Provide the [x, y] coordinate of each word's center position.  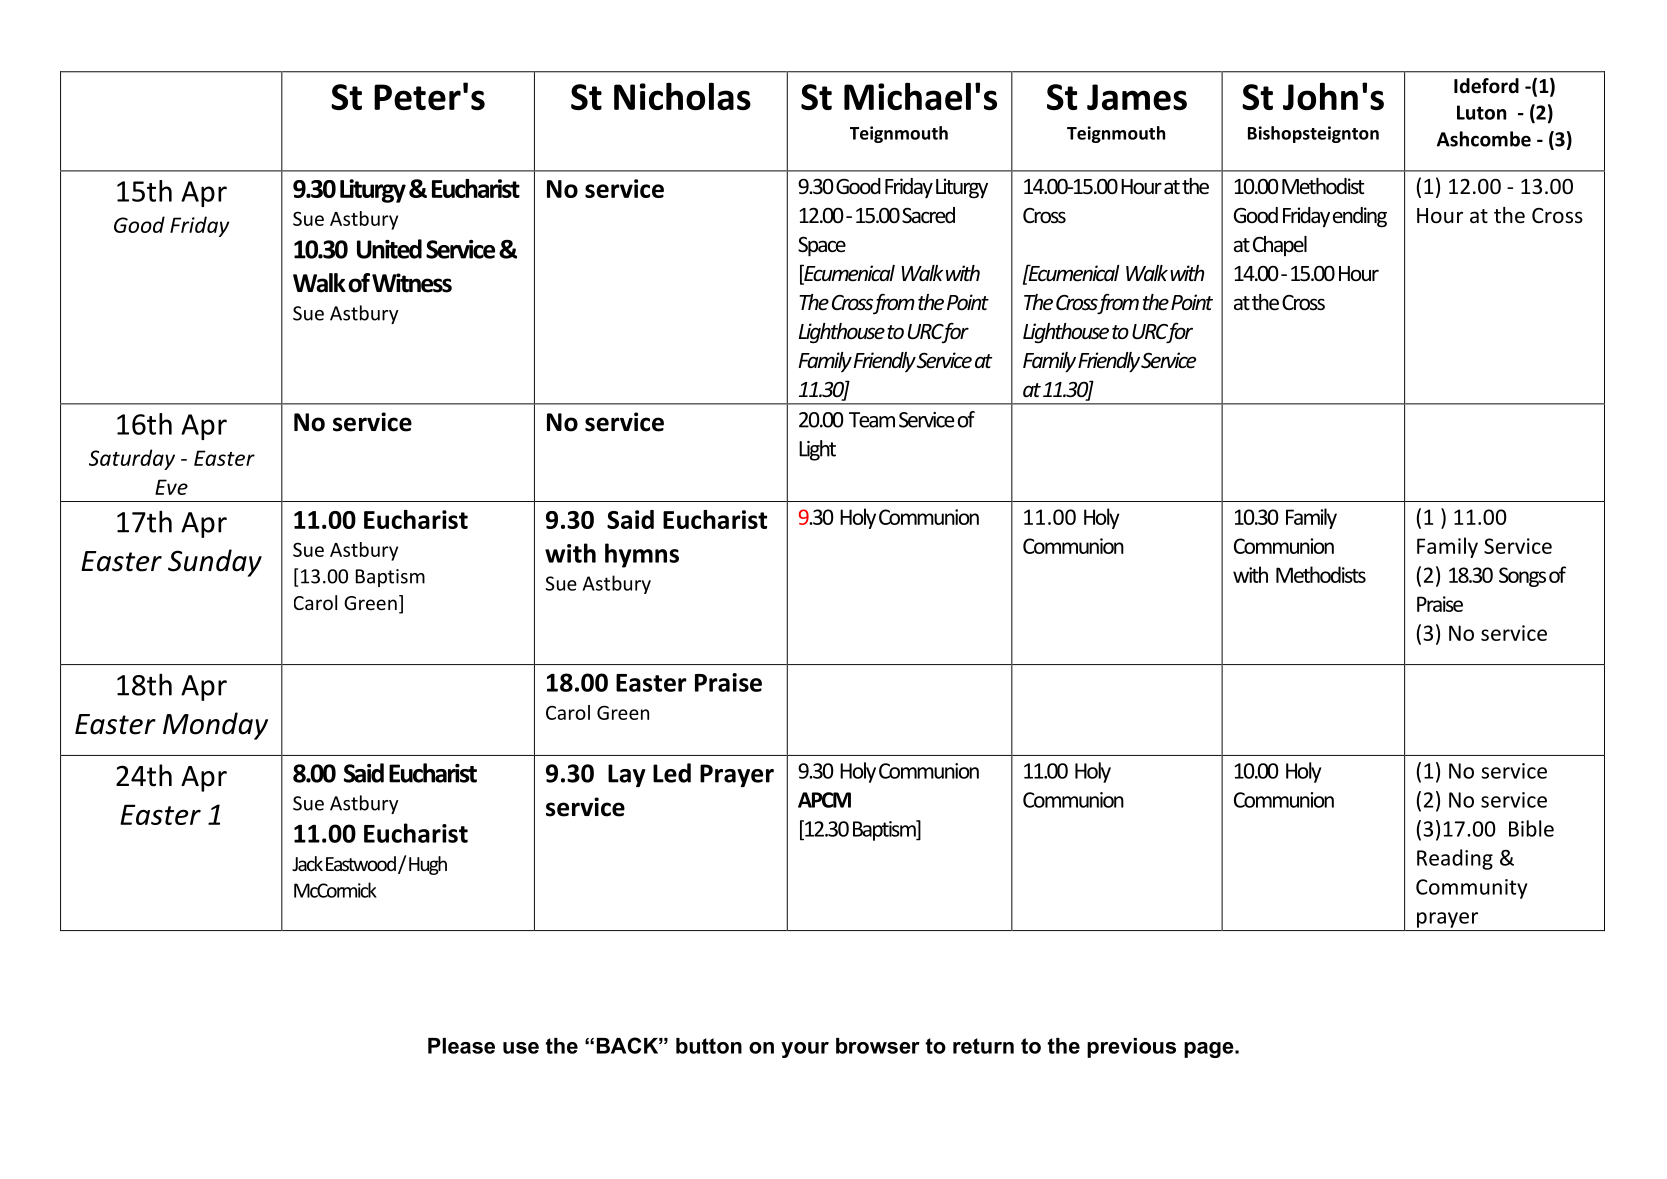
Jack [307, 863]
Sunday [215, 563]
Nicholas [682, 96]
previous [1131, 1048]
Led [672, 773]
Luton [1481, 112]
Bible [1531, 828]
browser [878, 1046]
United [389, 249]
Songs [1522, 577]
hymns [642, 555]
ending [1360, 217]
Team [872, 420]
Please [461, 1046]
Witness [412, 283]
